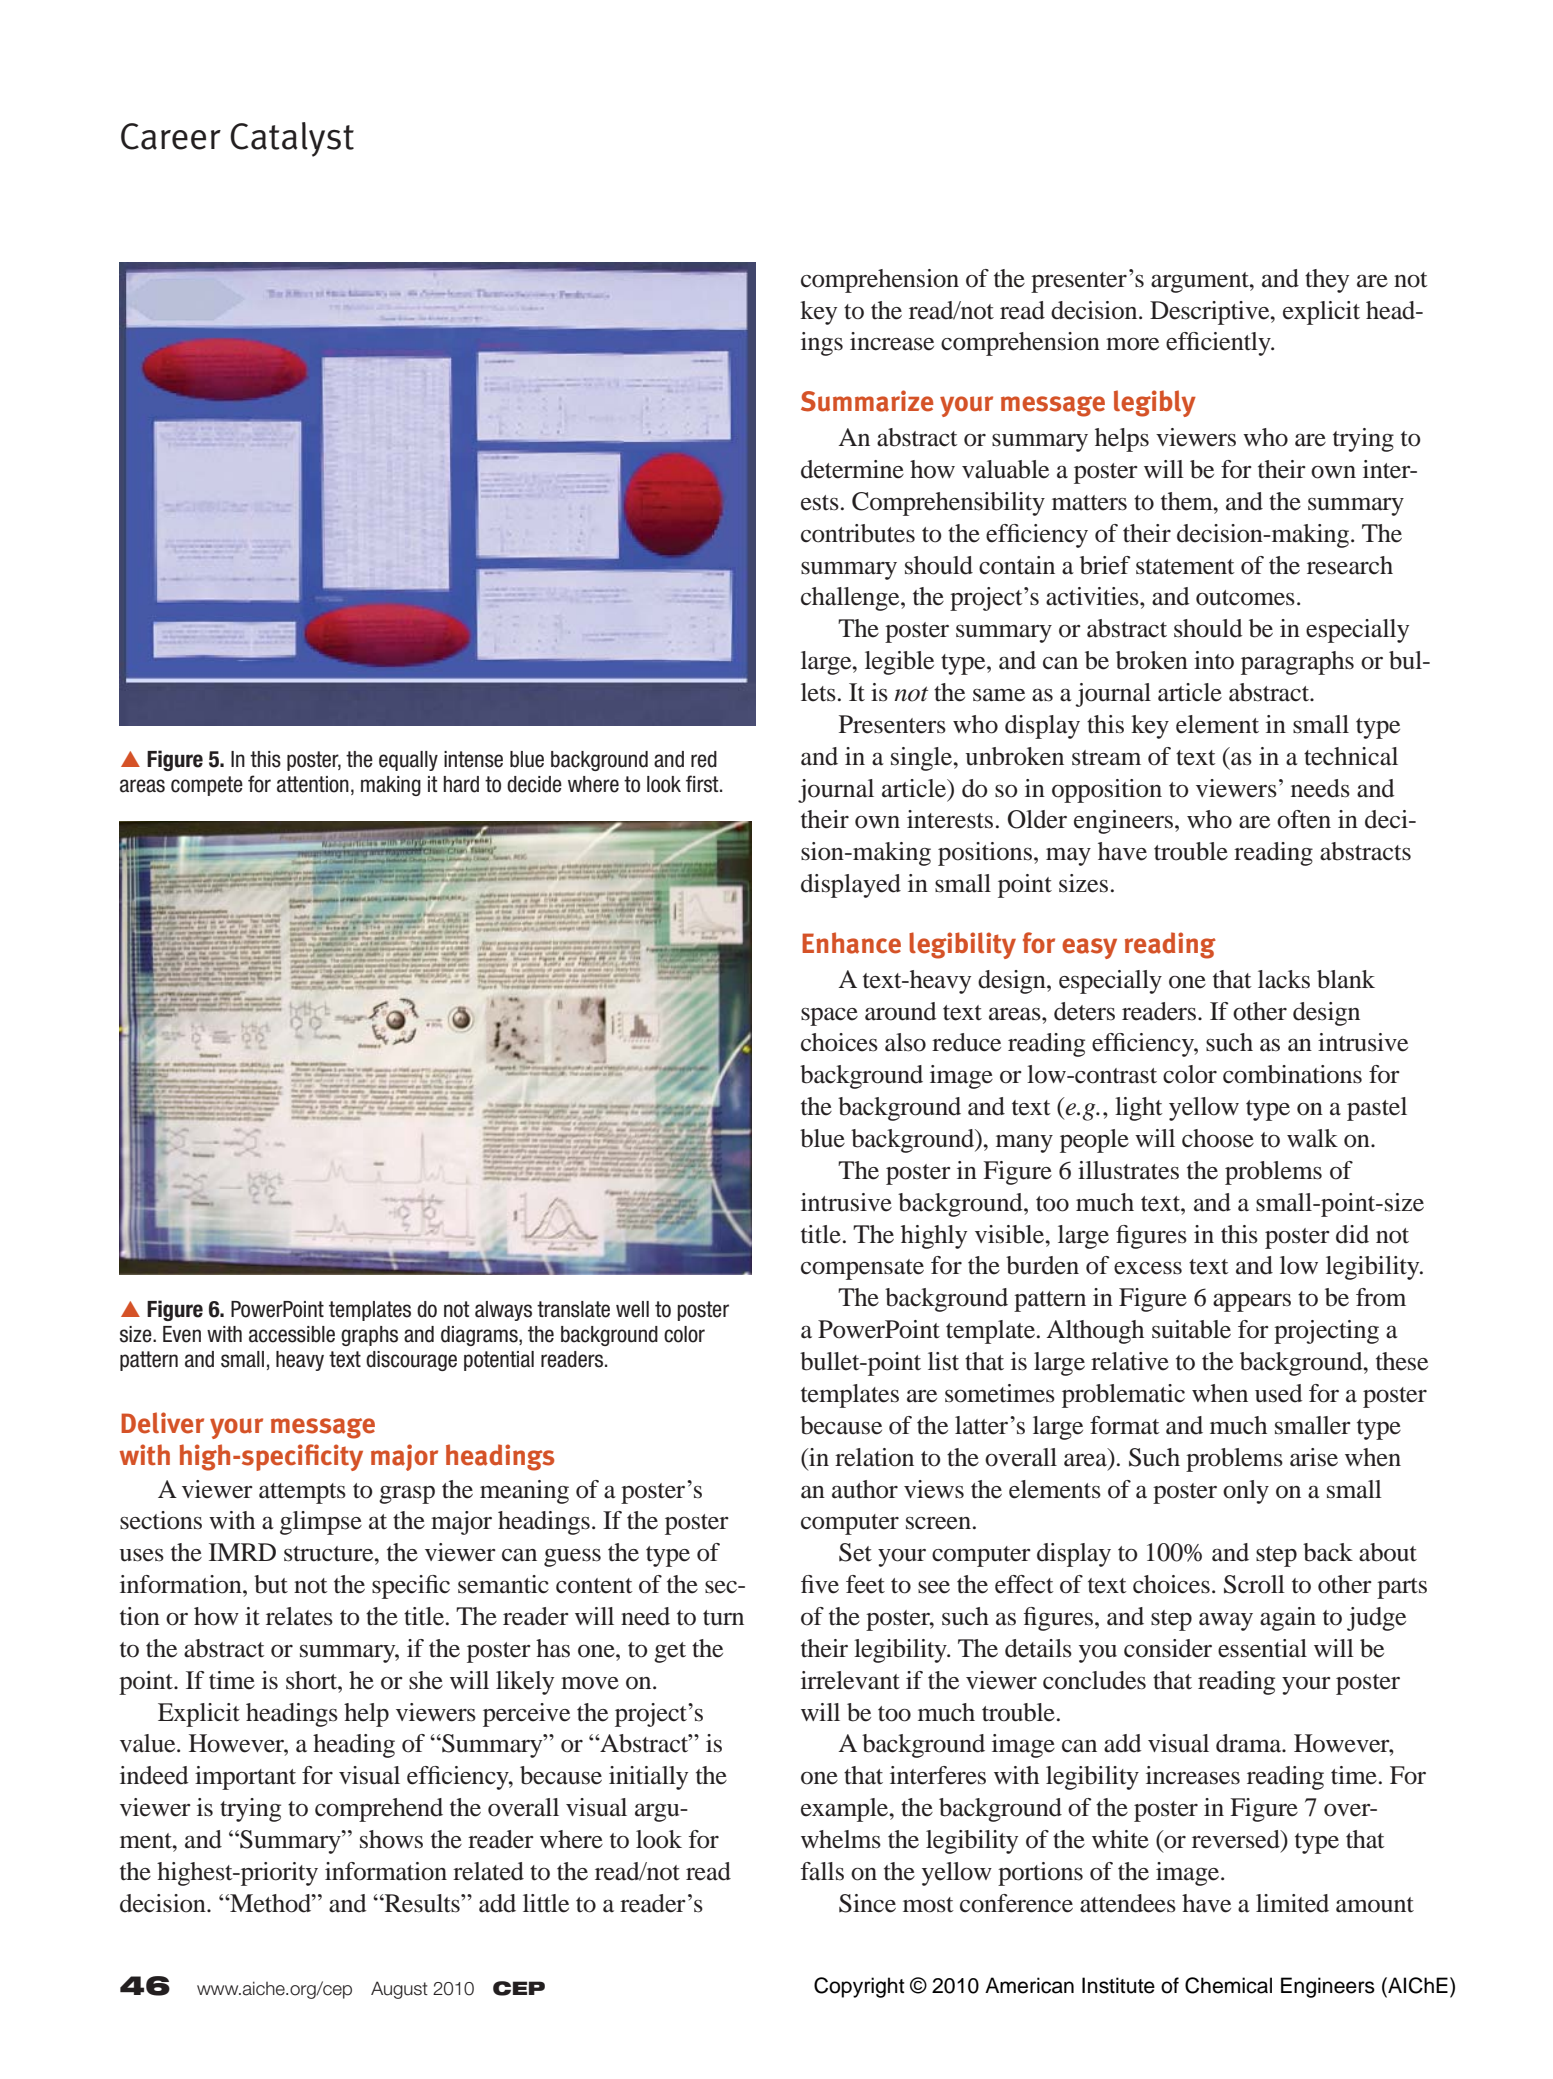 This document has width=1553, height=2079. Describe the element at coordinates (292, 1334) in the document. I see `accessible` at that location.
